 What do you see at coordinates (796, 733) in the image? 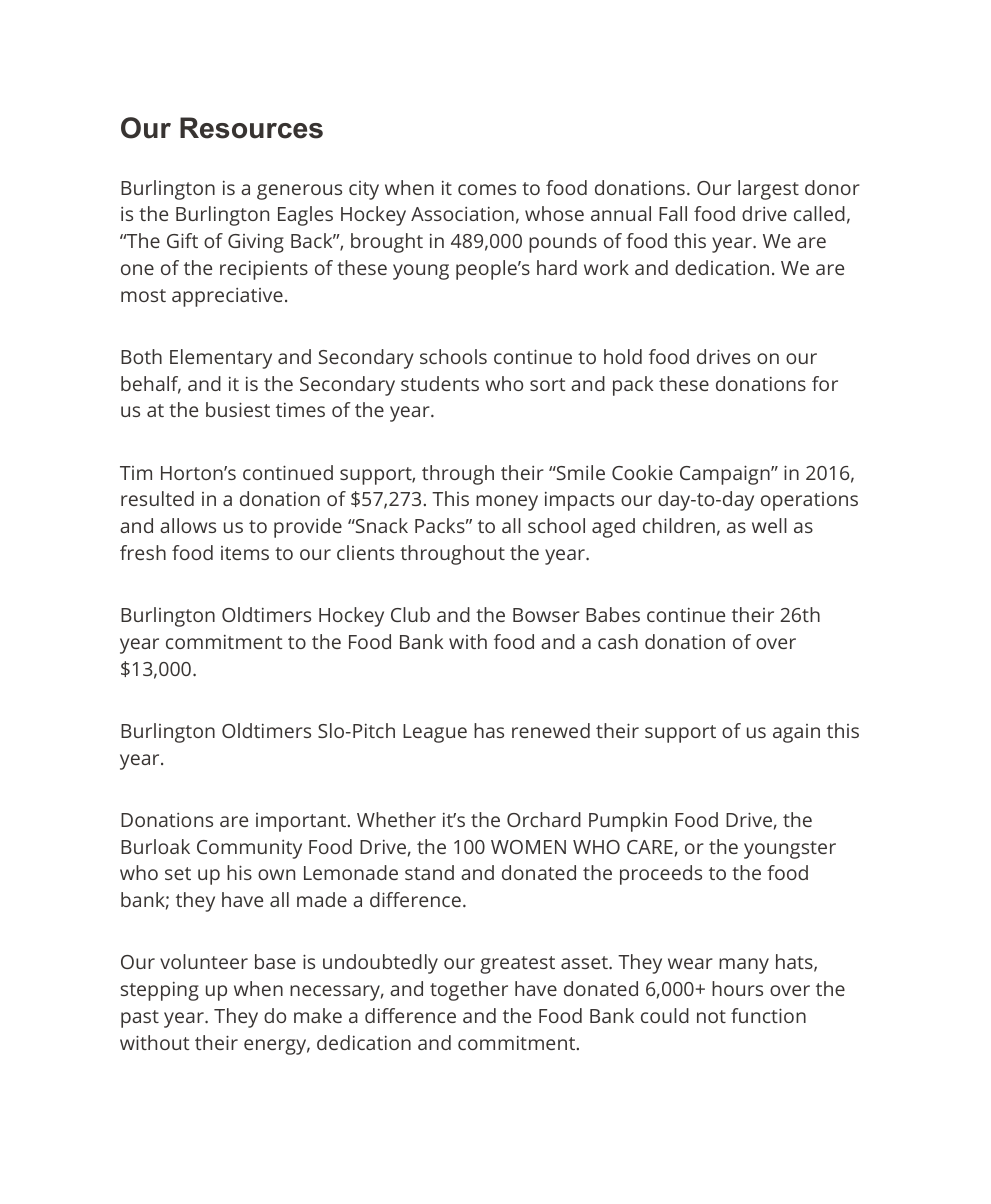
I see `again` at bounding box center [796, 733].
